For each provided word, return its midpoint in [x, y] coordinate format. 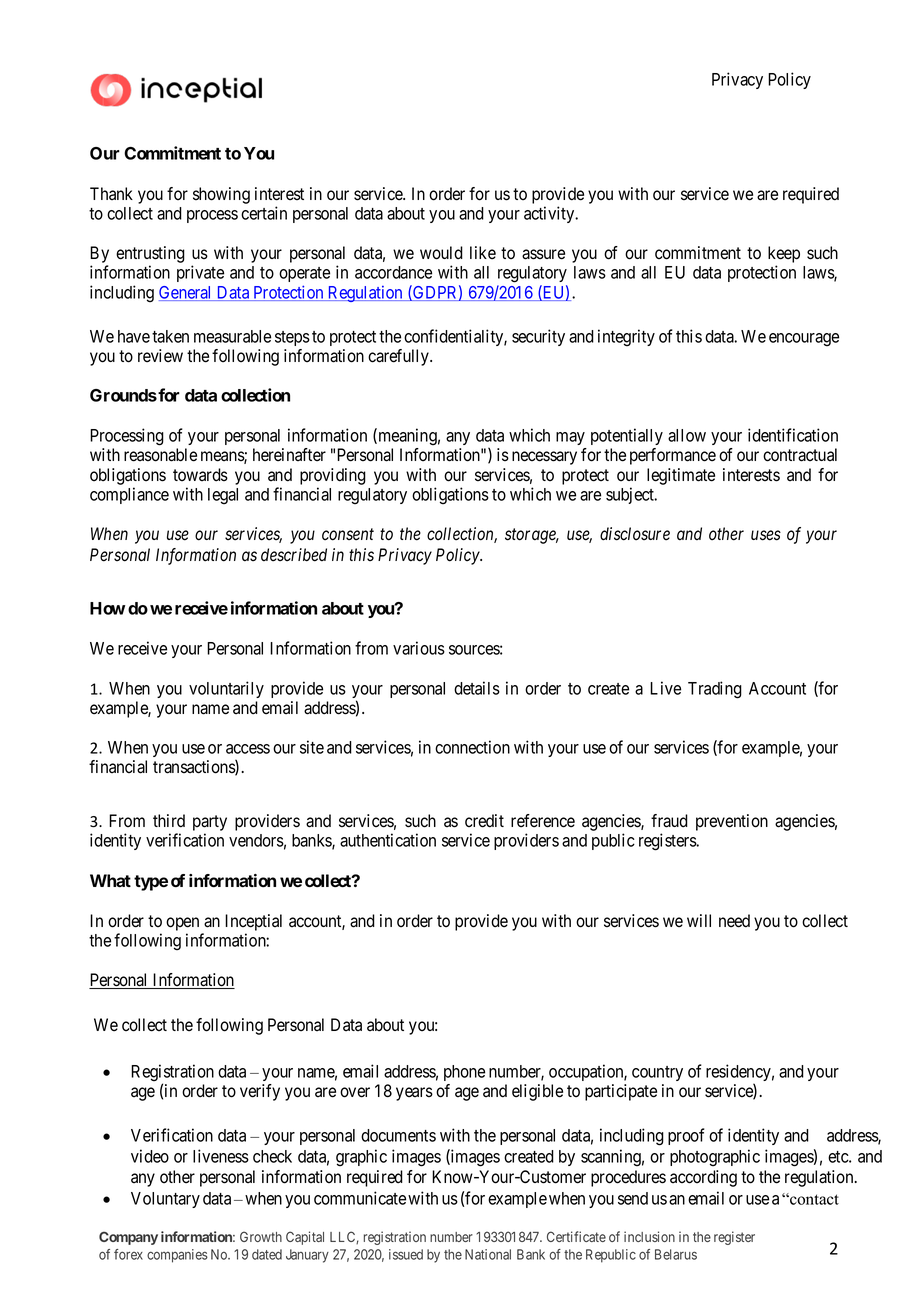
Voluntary [165, 1200]
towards [200, 475]
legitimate [681, 476]
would [441, 253]
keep [784, 254]
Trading [715, 690]
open [182, 924]
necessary [544, 458]
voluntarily [226, 689]
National [488, 1254]
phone [464, 1073]
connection [472, 747]
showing [221, 195]
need [734, 921]
